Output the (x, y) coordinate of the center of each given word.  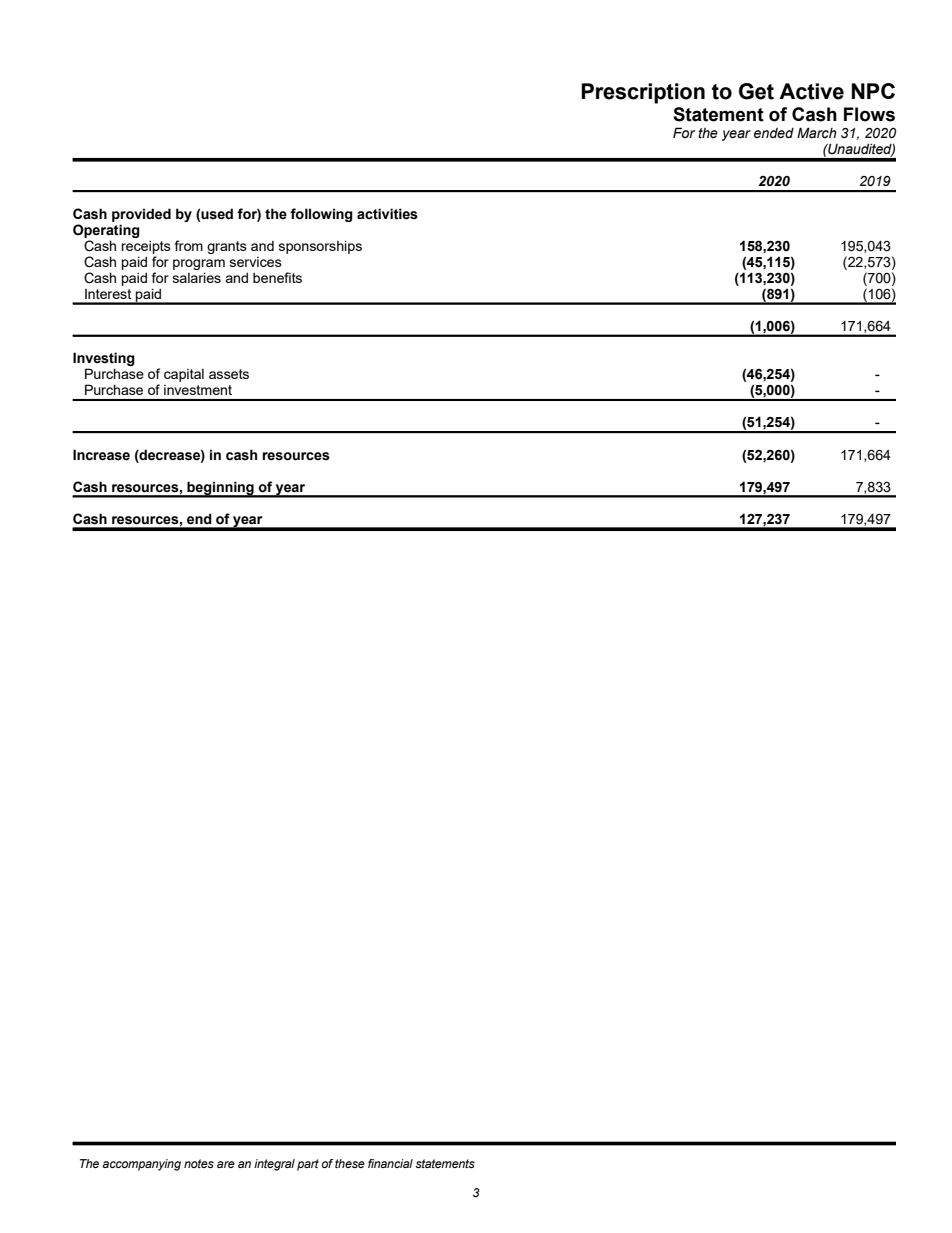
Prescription (643, 93)
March (817, 133)
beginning (220, 489)
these (350, 1163)
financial (390, 1163)
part (308, 1165)
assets (229, 374)
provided (141, 215)
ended (774, 133)
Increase (101, 455)
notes (199, 1163)
